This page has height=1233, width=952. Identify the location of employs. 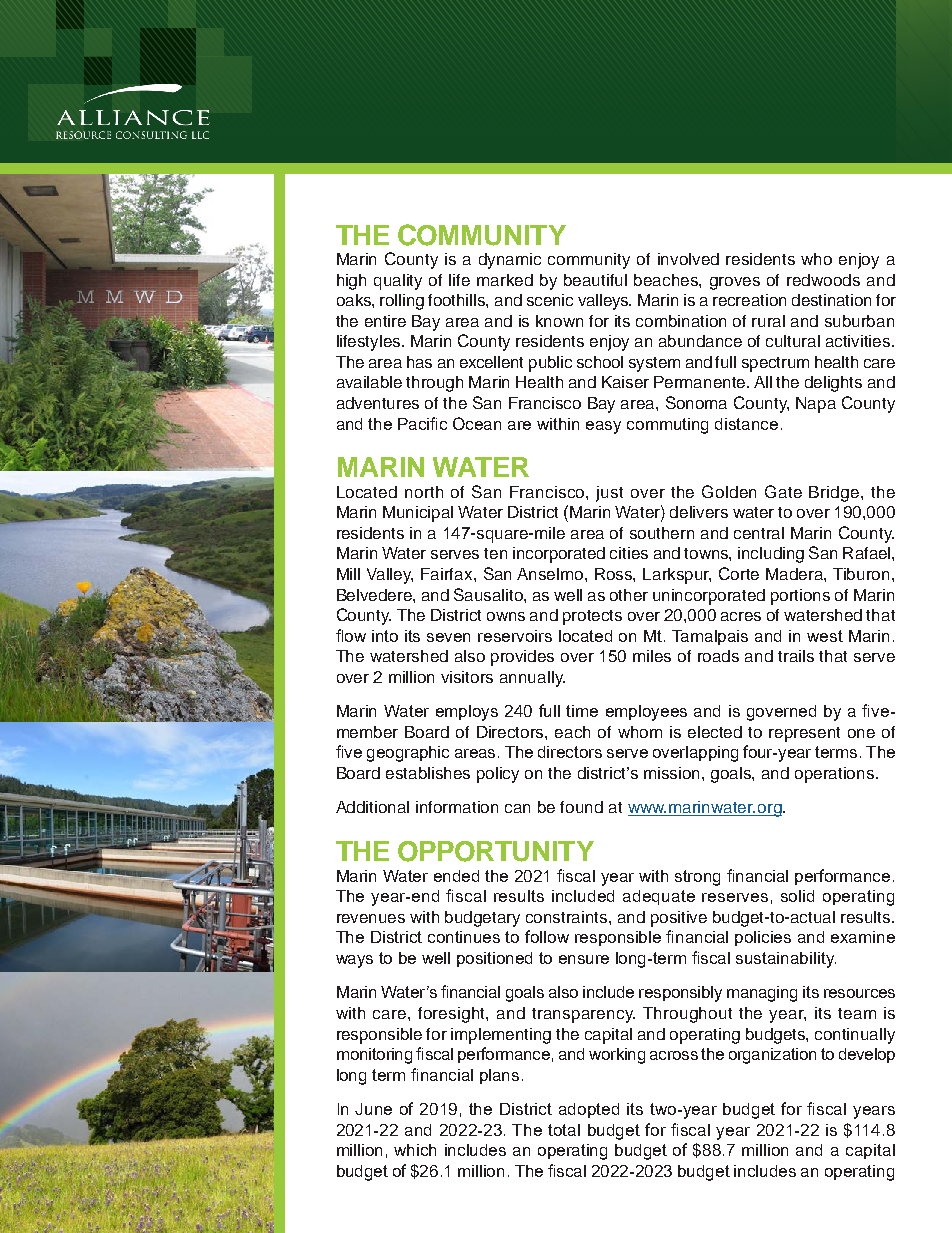
(467, 713).
